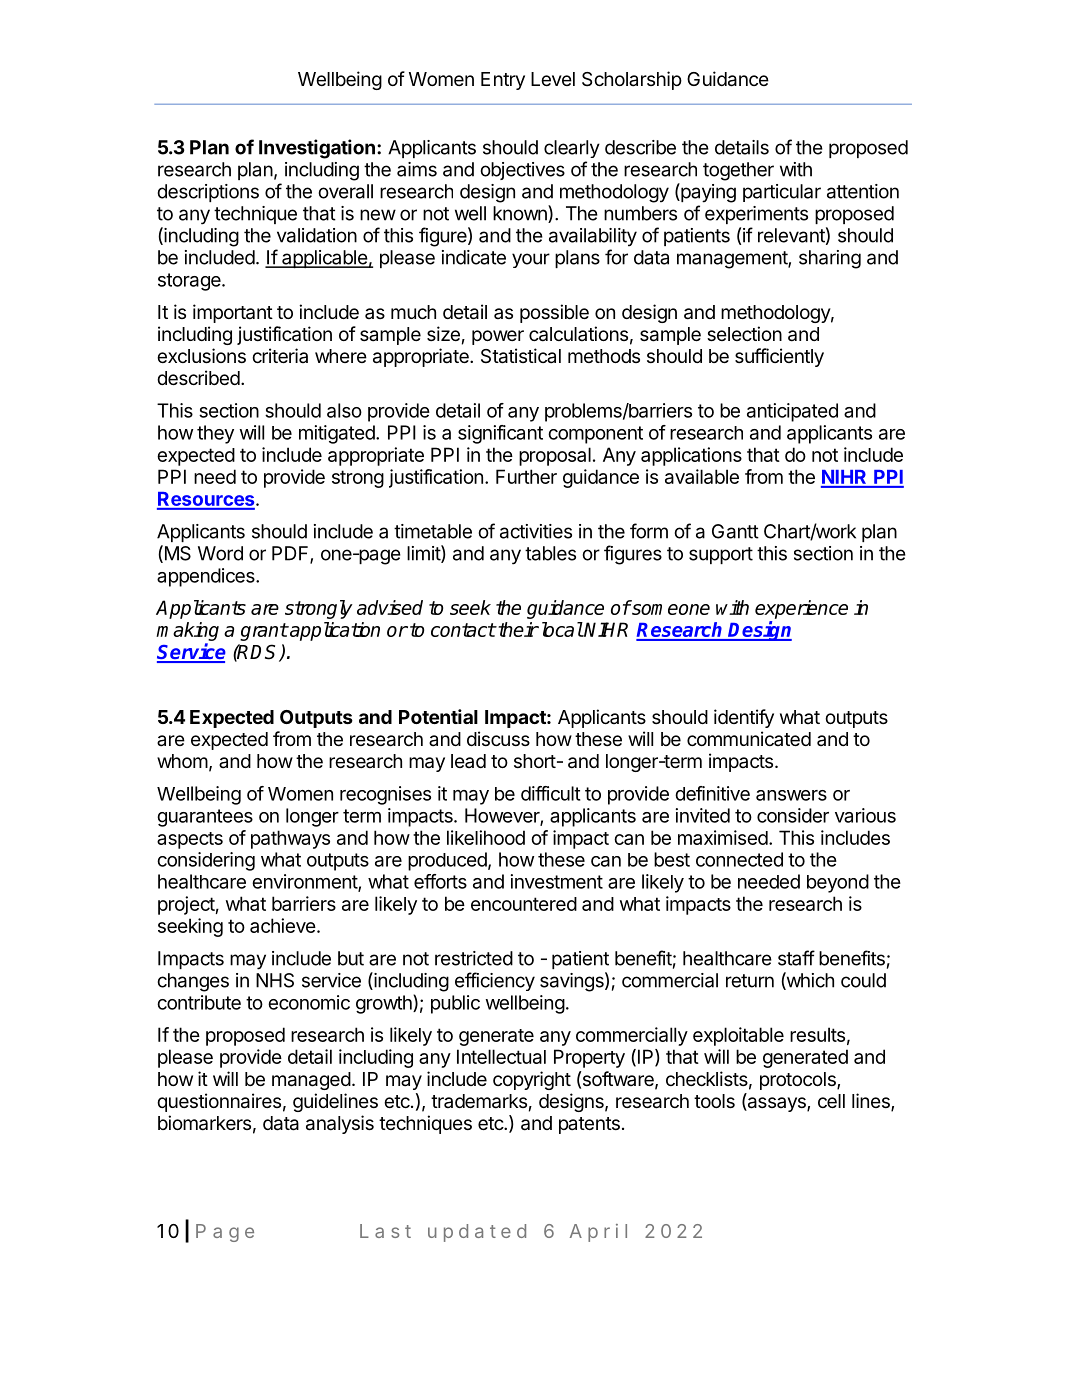 The width and height of the image is (1066, 1380). What do you see at coordinates (283, 925) in the image?
I see `achieve` at bounding box center [283, 925].
